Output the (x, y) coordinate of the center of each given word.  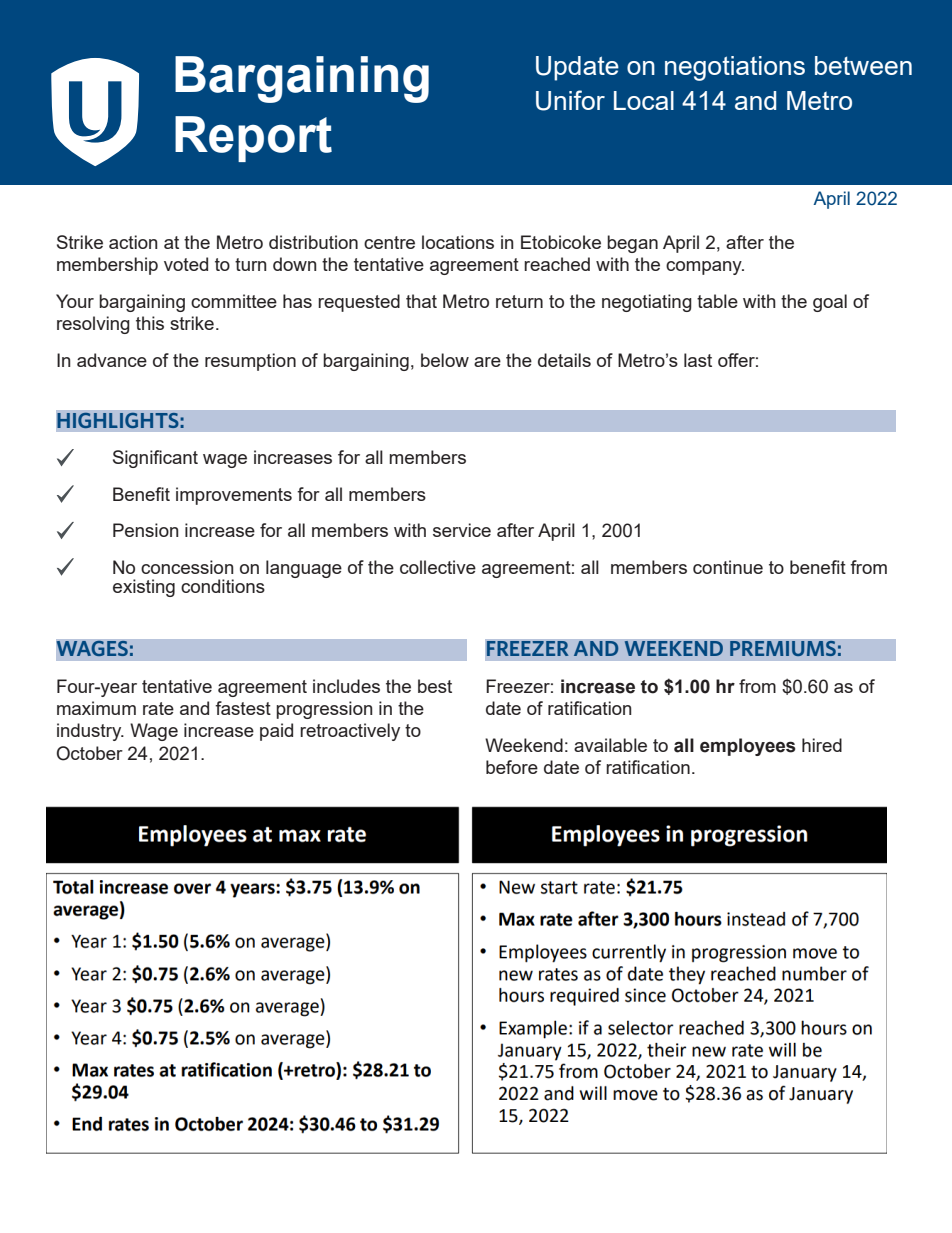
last (698, 360)
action (133, 242)
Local (644, 100)
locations (458, 242)
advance (112, 360)
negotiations (735, 68)
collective (438, 567)
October (90, 753)
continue (728, 567)
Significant (155, 459)
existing (144, 588)
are (487, 362)
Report (253, 139)
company (705, 268)
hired (822, 745)
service (462, 530)
